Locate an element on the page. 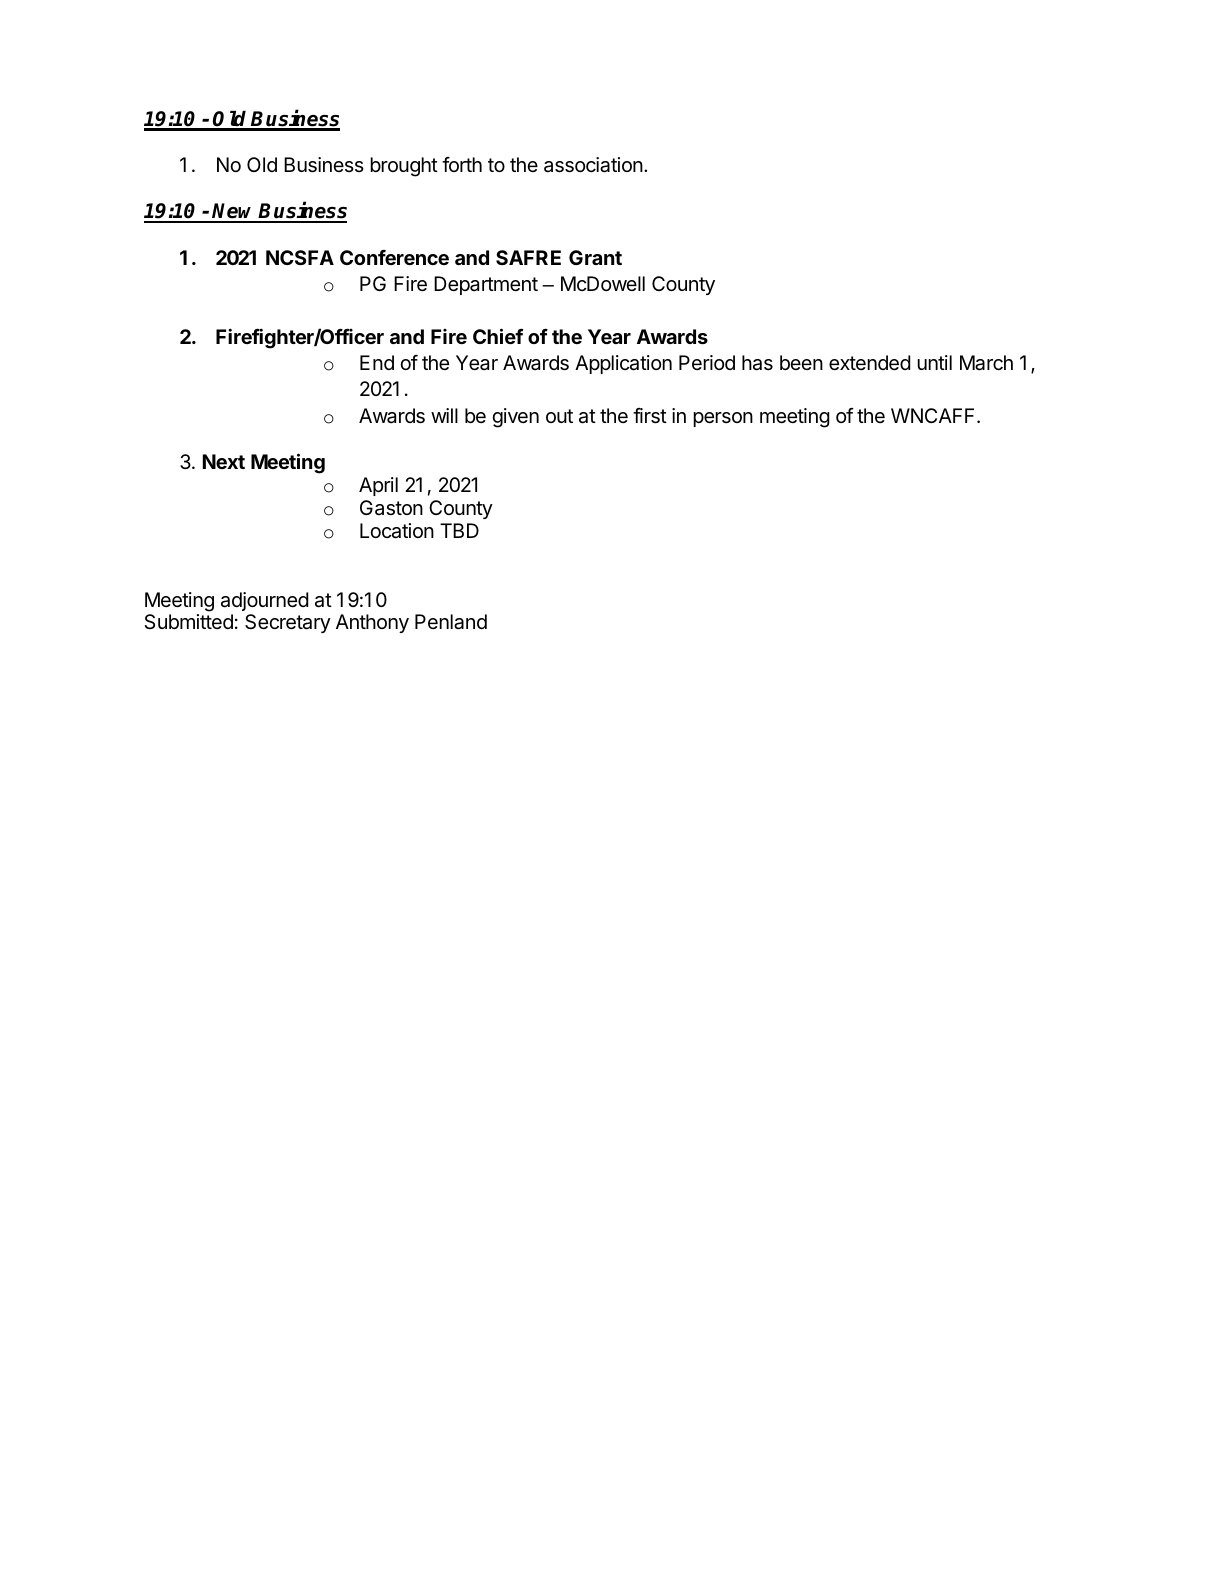 The height and width of the page is (1579, 1220). out is located at coordinates (559, 416).
